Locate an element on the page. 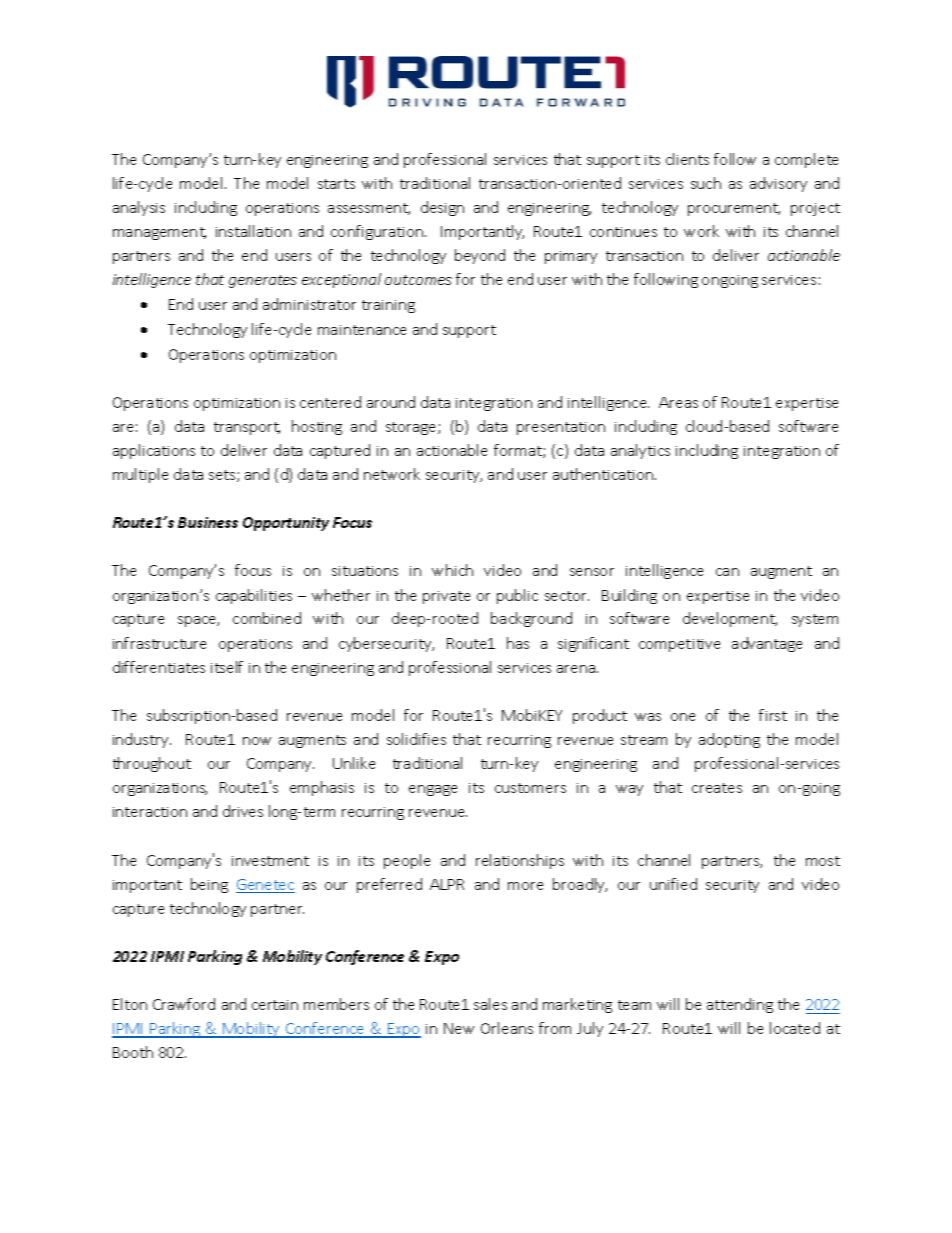  around is located at coordinates (391, 402).
